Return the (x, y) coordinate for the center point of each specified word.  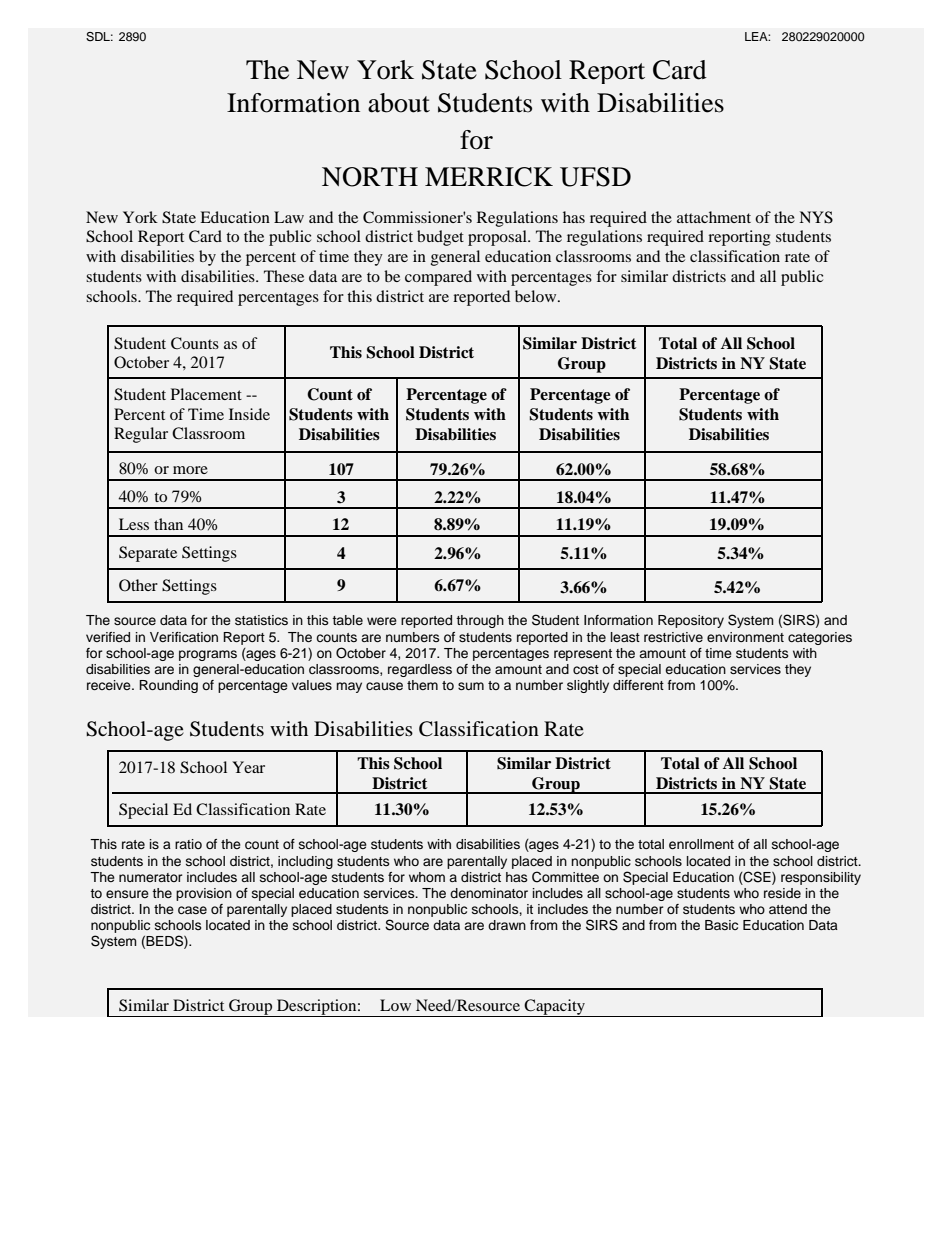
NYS (816, 217)
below (537, 296)
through (480, 621)
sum (471, 686)
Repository (691, 621)
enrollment (701, 844)
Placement (206, 394)
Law (289, 217)
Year (248, 767)
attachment (714, 217)
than (168, 524)
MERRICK (489, 177)
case (192, 910)
